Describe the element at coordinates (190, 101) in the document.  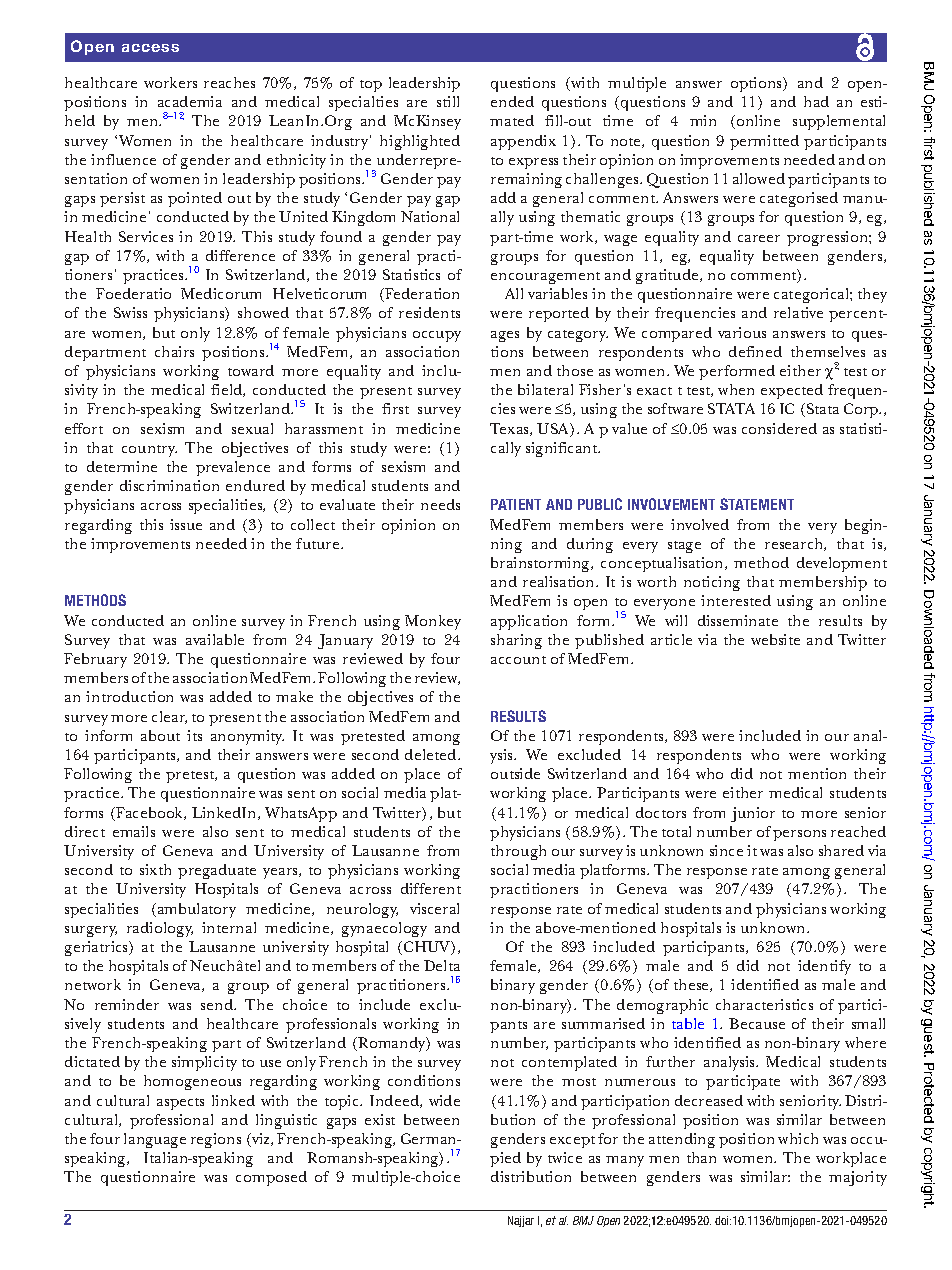
I see `academia` at that location.
